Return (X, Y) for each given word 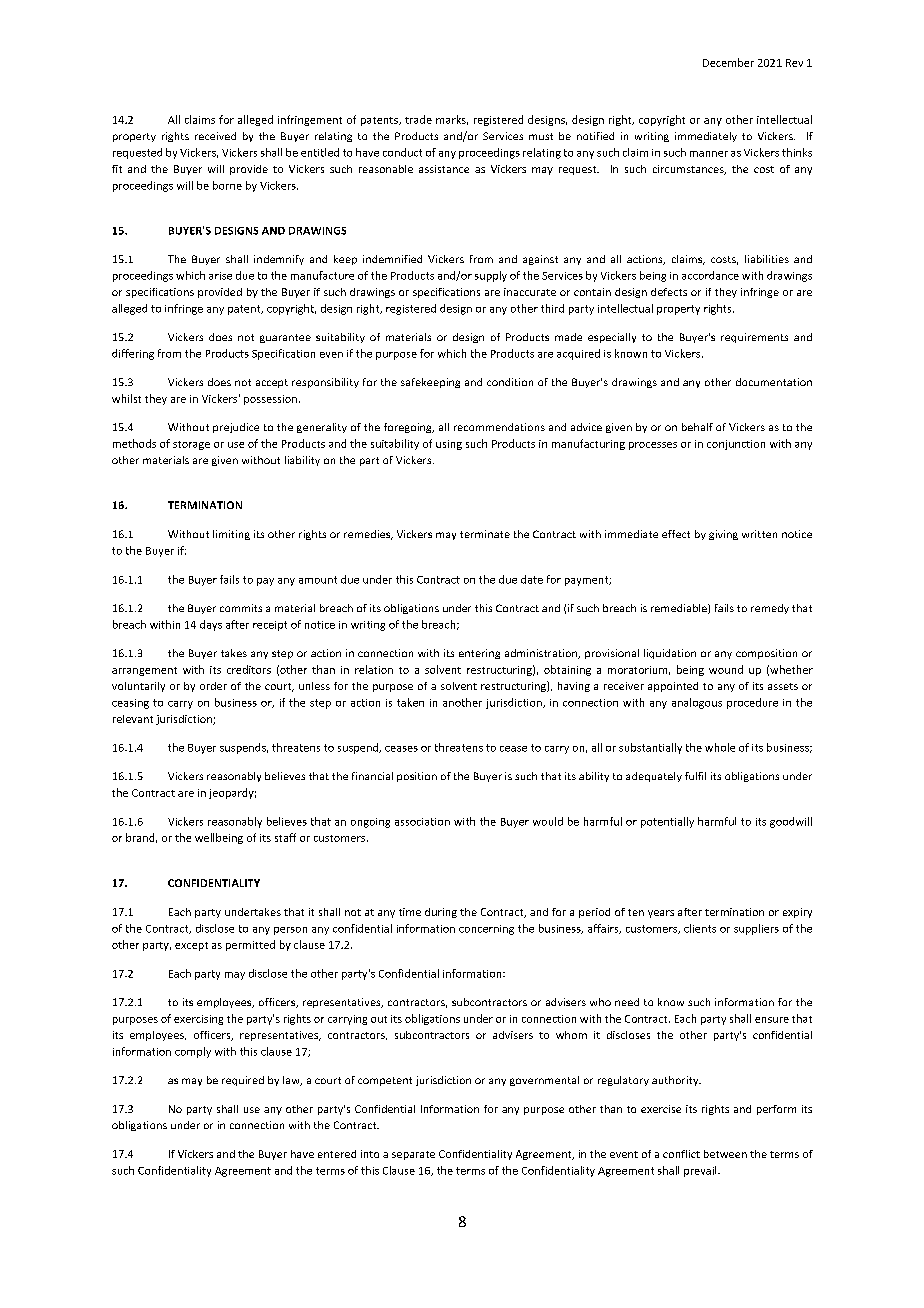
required (243, 1081)
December (728, 62)
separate (413, 1155)
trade (418, 119)
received (215, 136)
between (725, 1154)
